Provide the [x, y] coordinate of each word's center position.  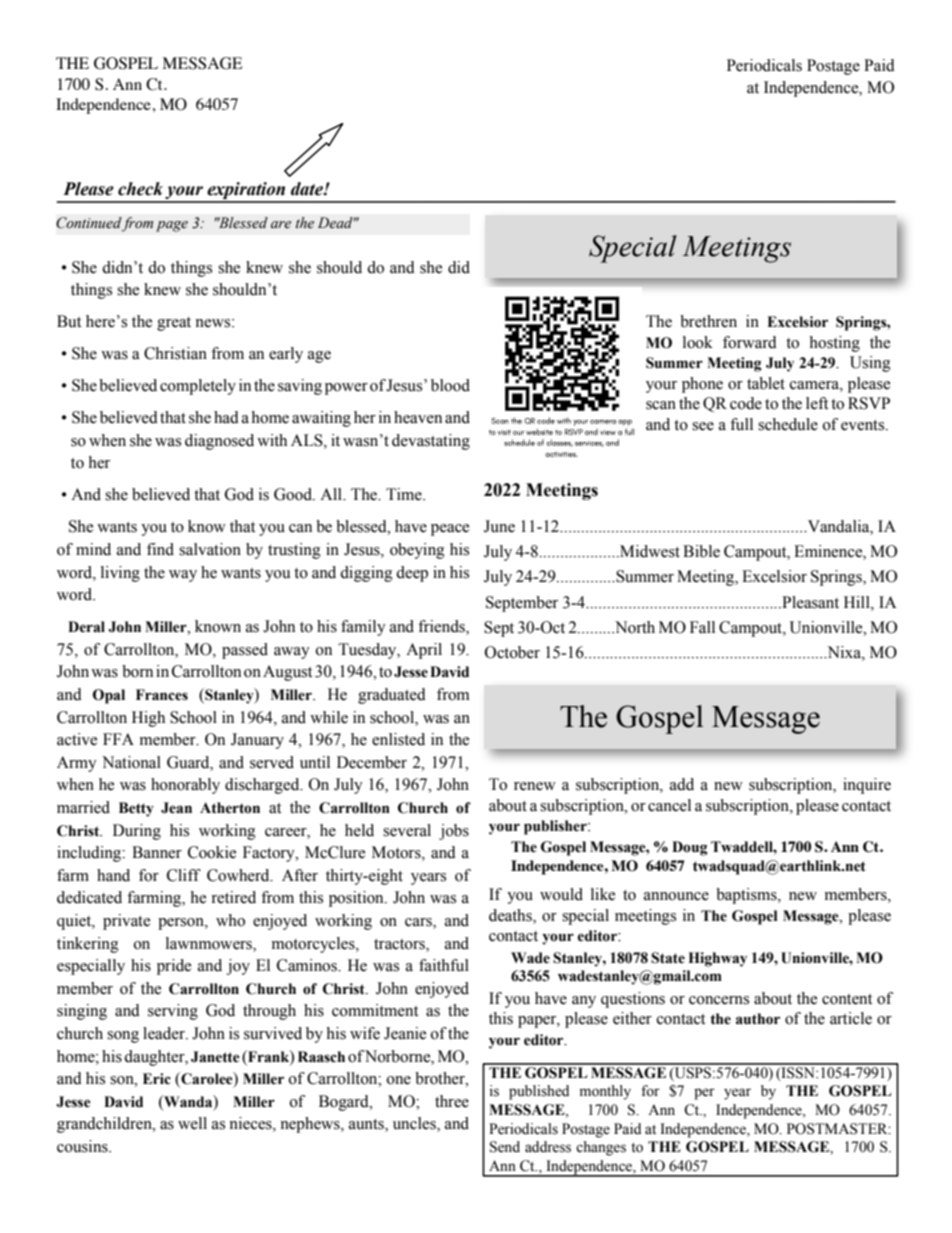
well [192, 1123]
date [308, 189]
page [172, 226]
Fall [702, 627]
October [512, 652]
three [452, 1101]
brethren [708, 321]
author [758, 1019]
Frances [162, 695]
